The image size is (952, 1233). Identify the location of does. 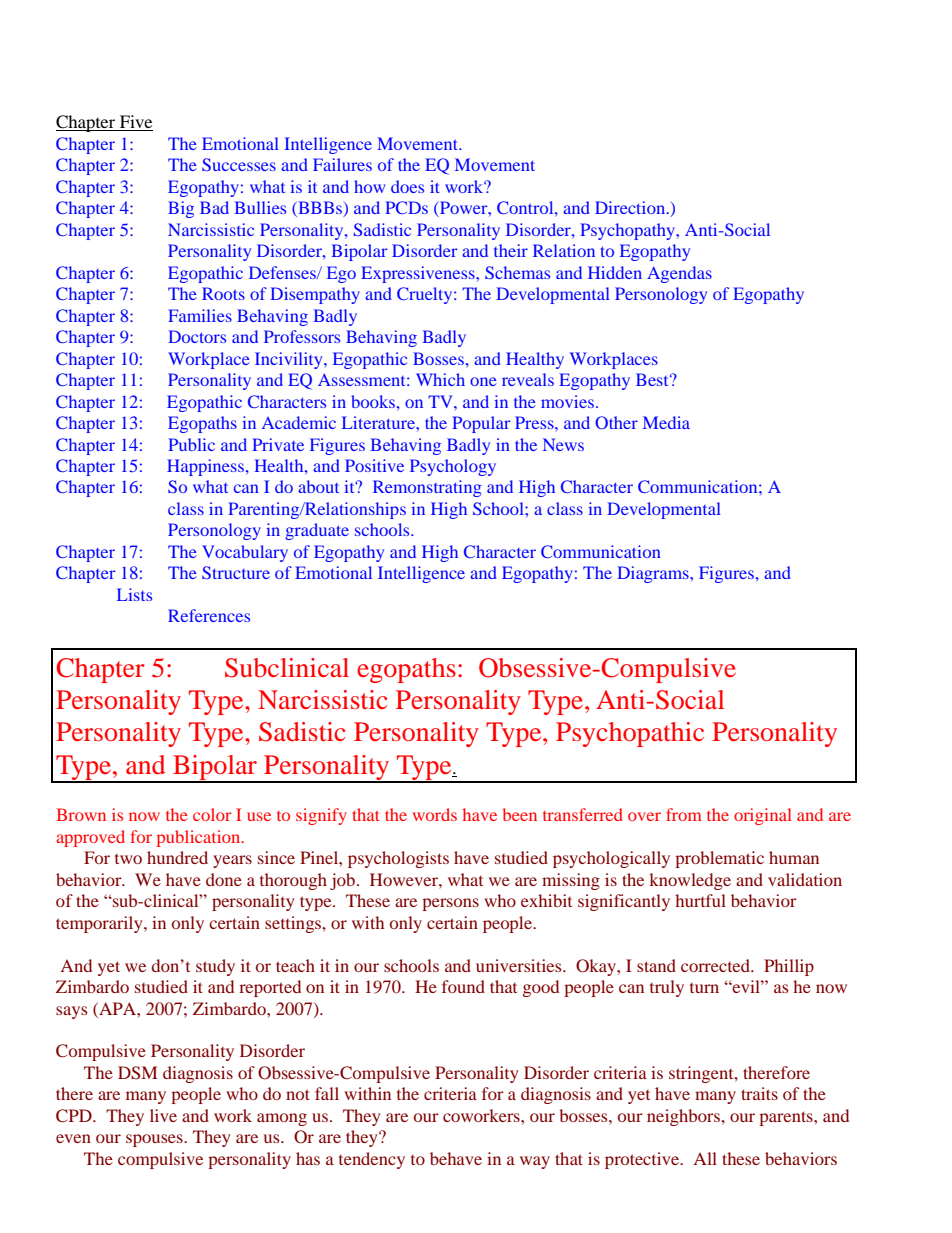
(407, 186).
